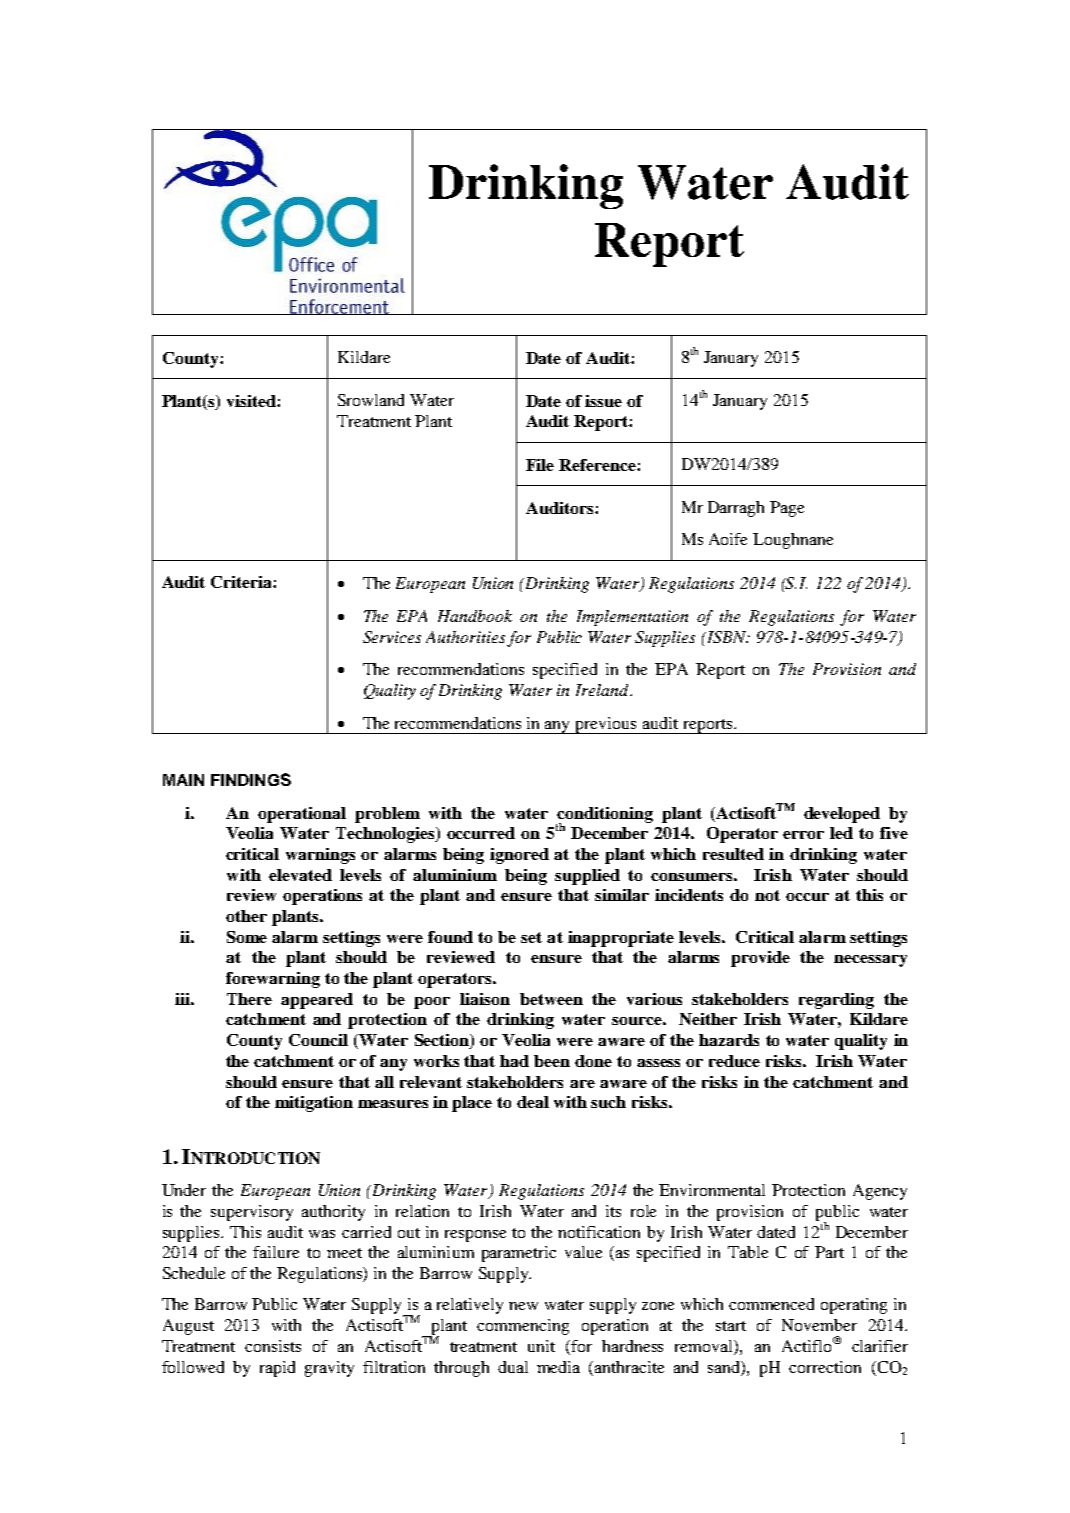 Image resolution: width=1070 pixels, height=1513 pixels. I want to click on consists, so click(273, 1346).
